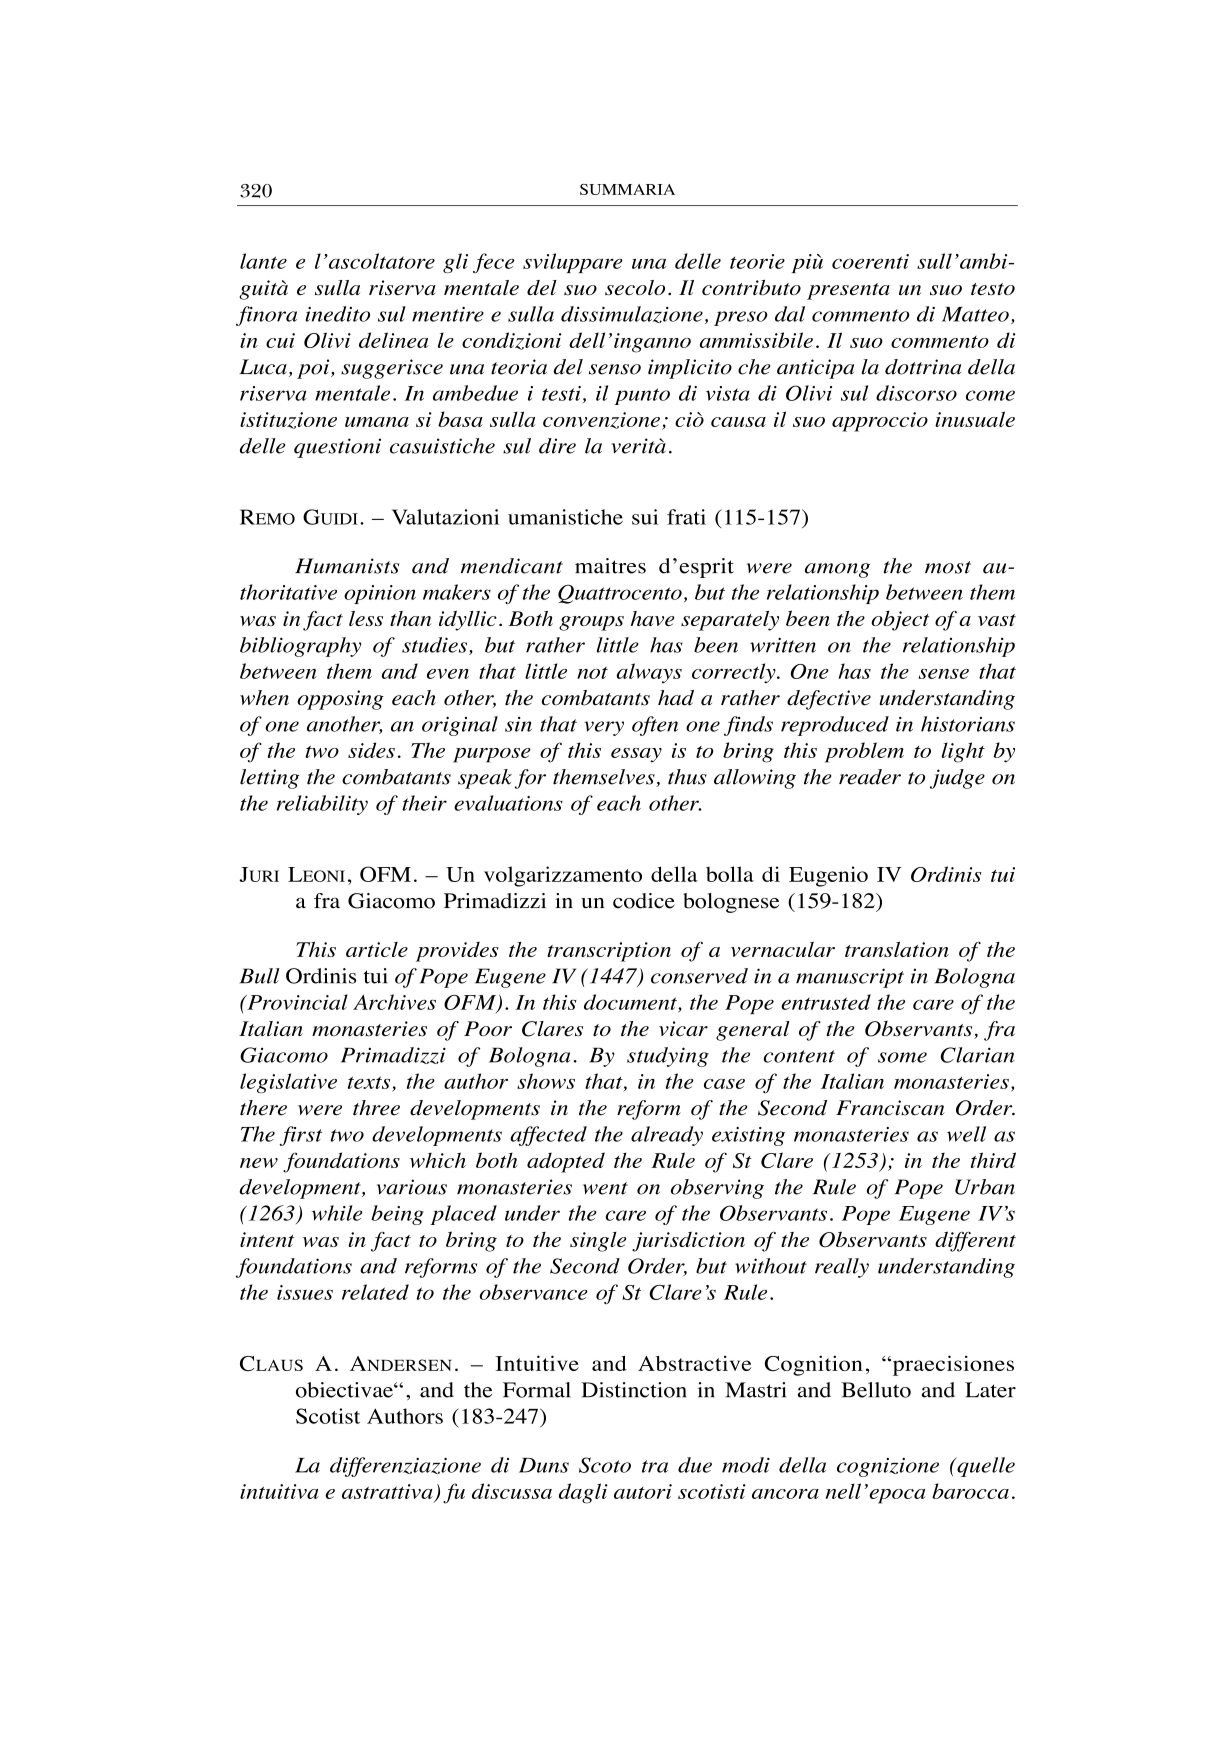  I want to click on eugenio, so click(828, 876).
